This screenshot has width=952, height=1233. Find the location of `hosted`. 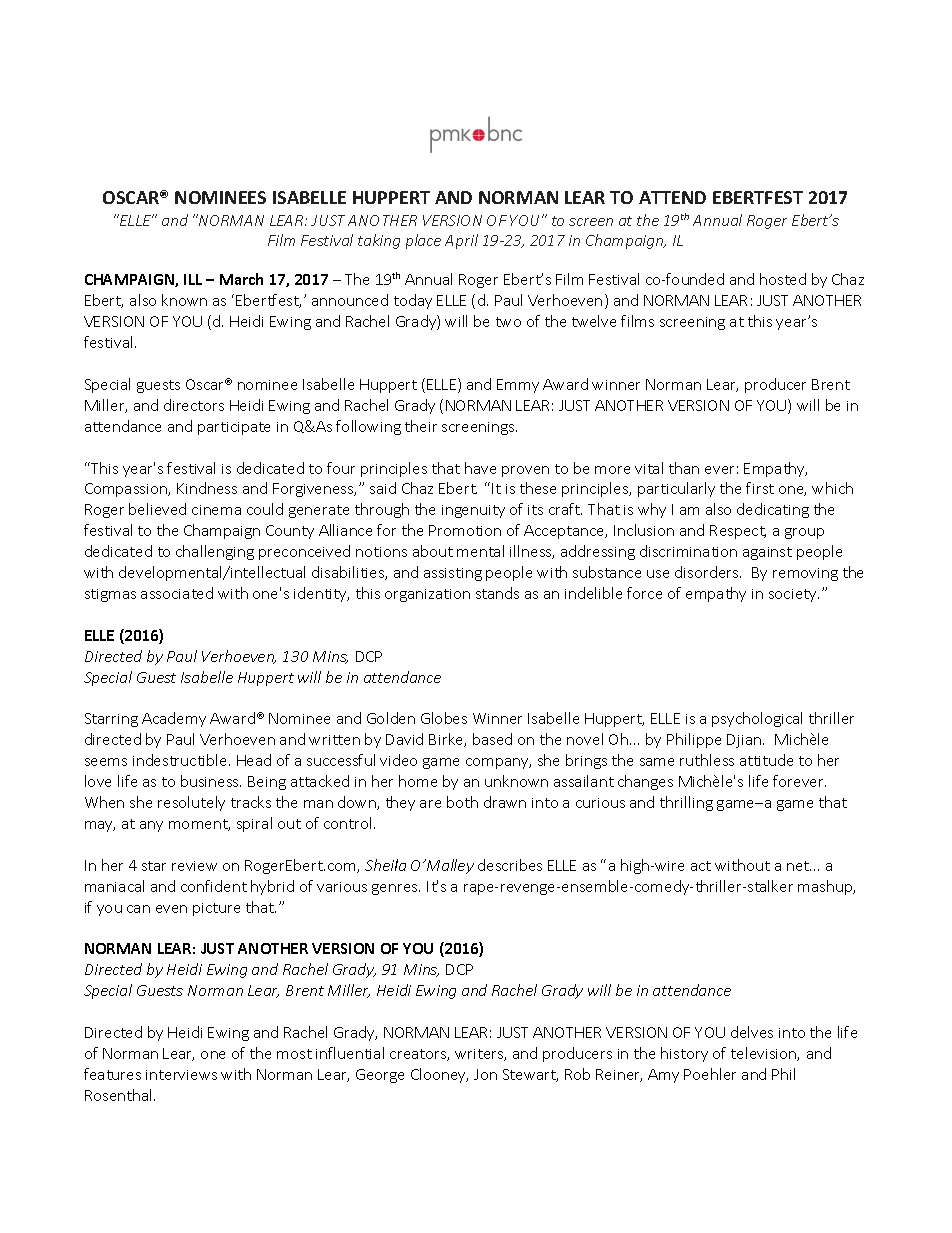

hosted is located at coordinates (783, 279).
